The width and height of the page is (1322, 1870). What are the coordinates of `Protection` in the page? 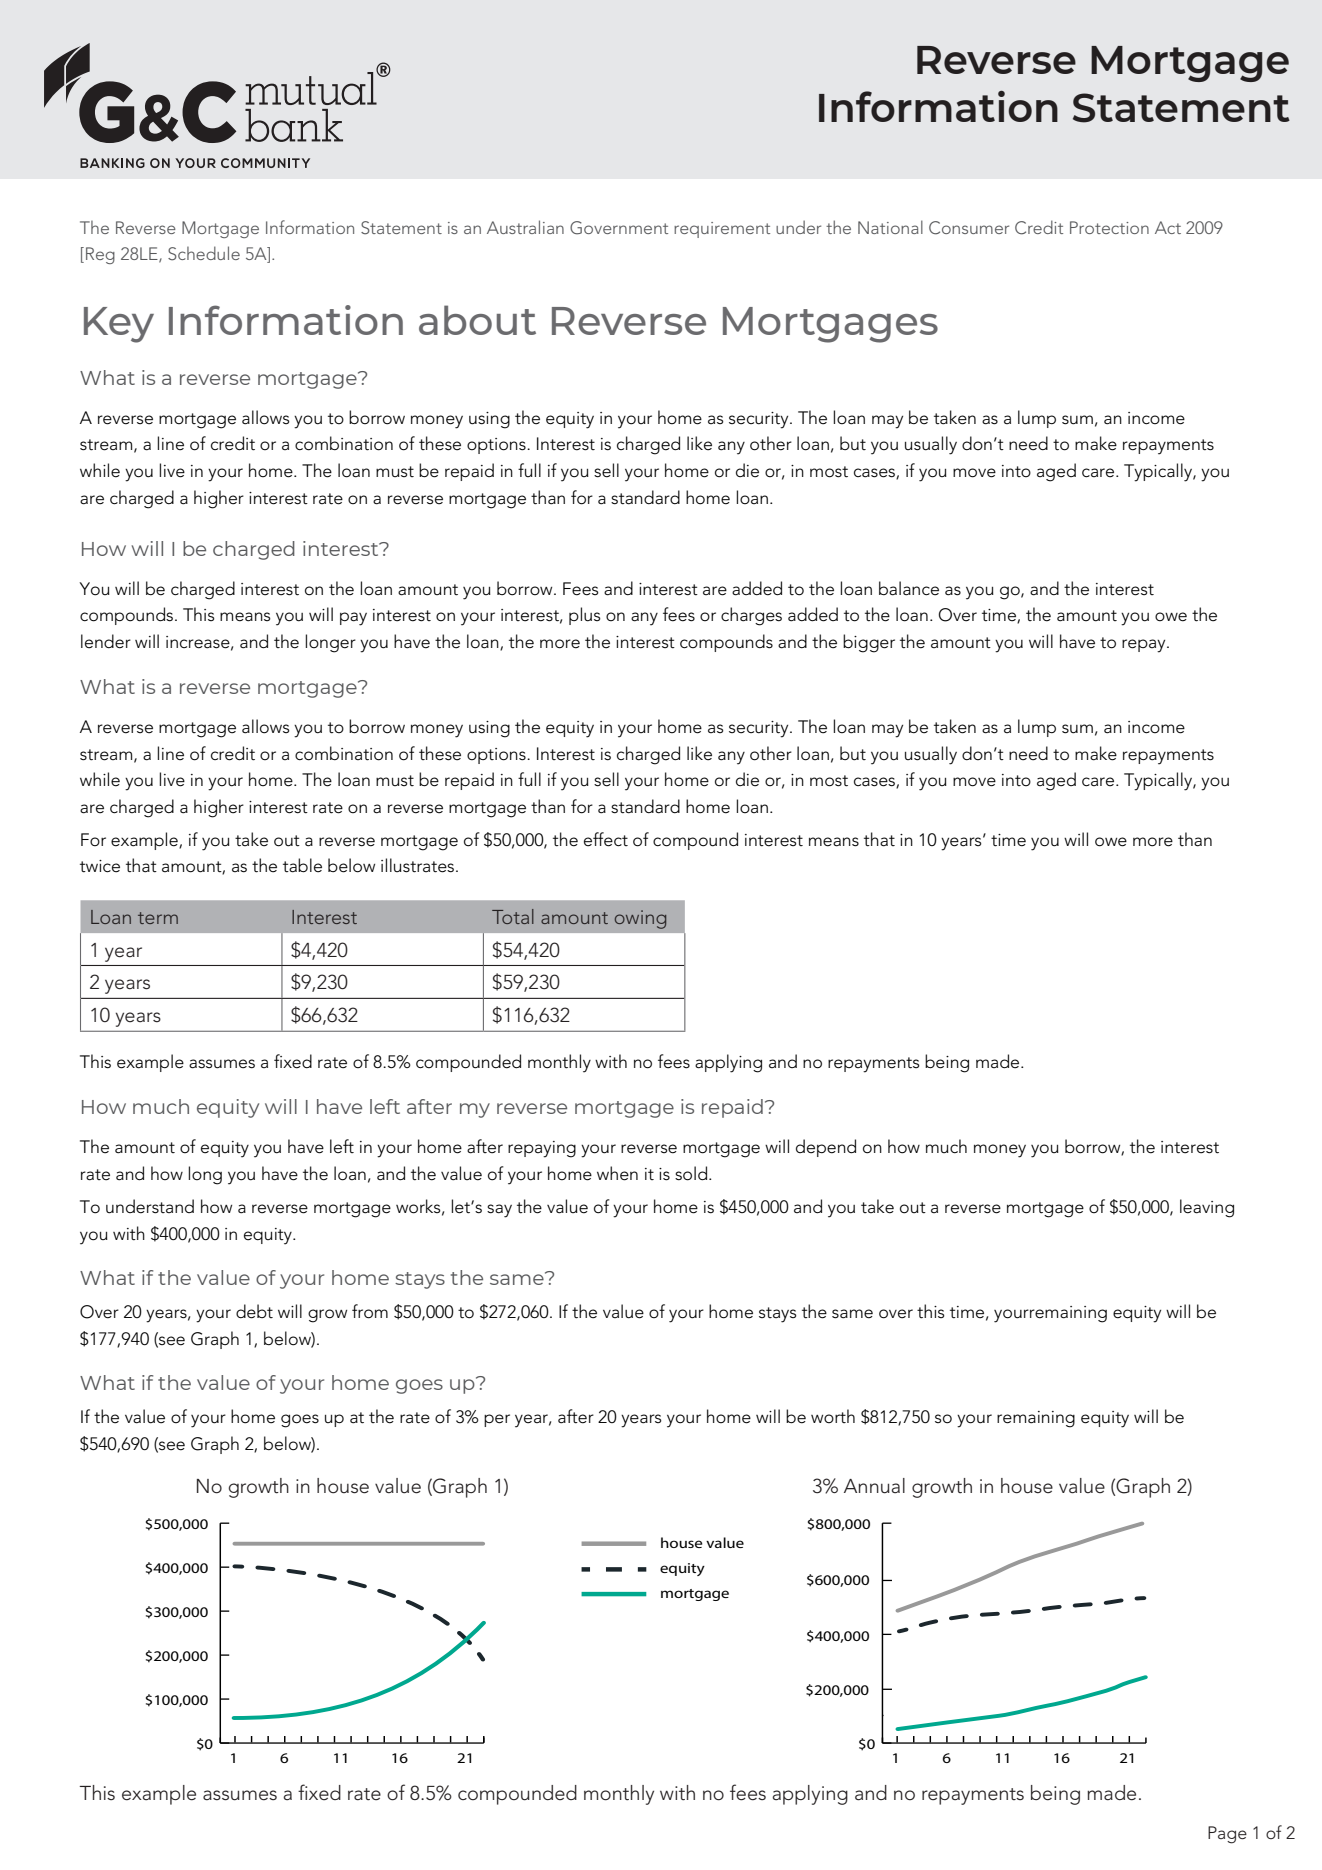 It's located at (1109, 227).
